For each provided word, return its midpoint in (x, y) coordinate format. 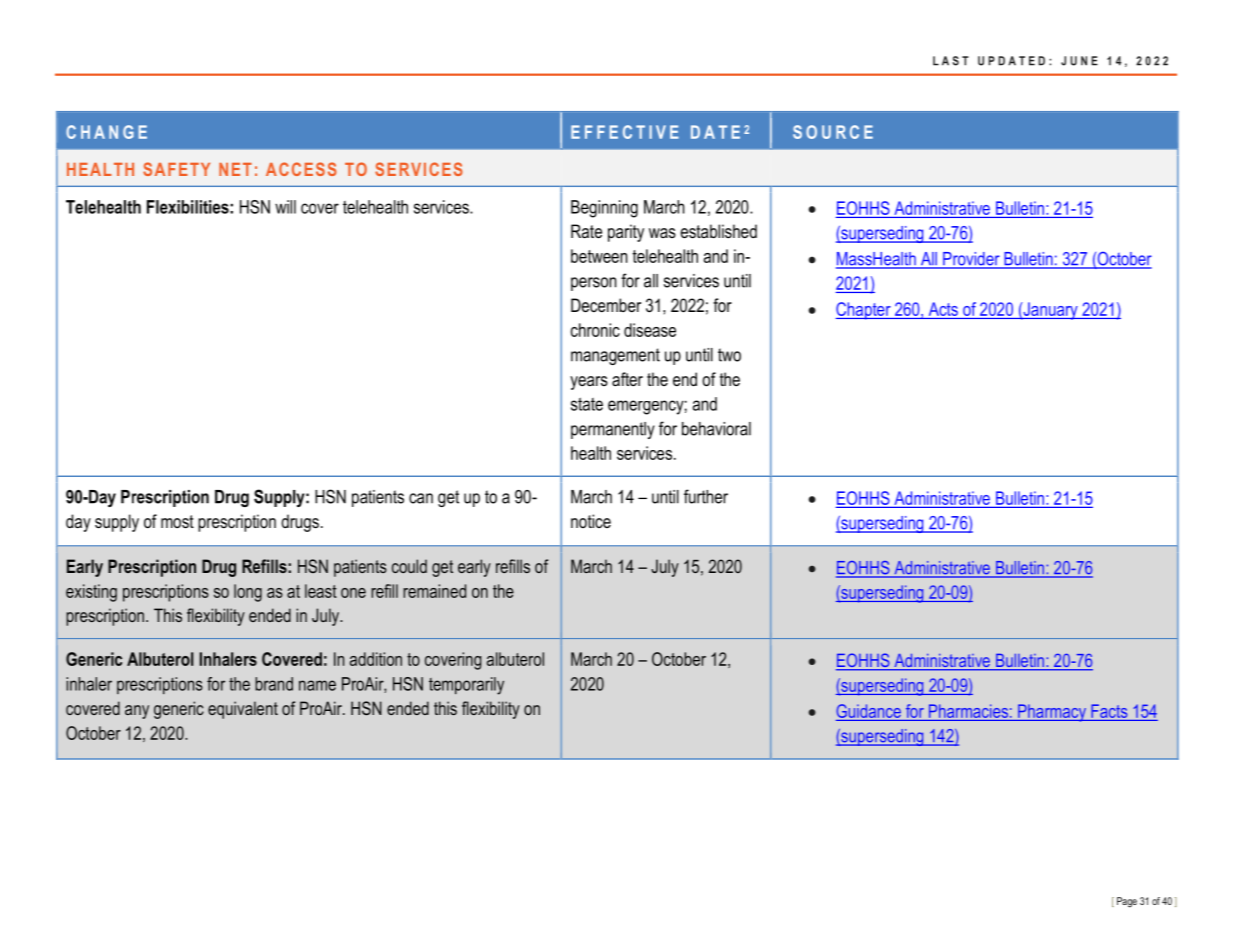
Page (1127, 902)
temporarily (466, 686)
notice (591, 521)
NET (235, 169)
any (137, 712)
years (589, 383)
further (706, 496)
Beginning (604, 209)
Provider (971, 260)
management (615, 356)
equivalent (243, 710)
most (177, 522)
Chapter (864, 311)
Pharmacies (968, 711)
